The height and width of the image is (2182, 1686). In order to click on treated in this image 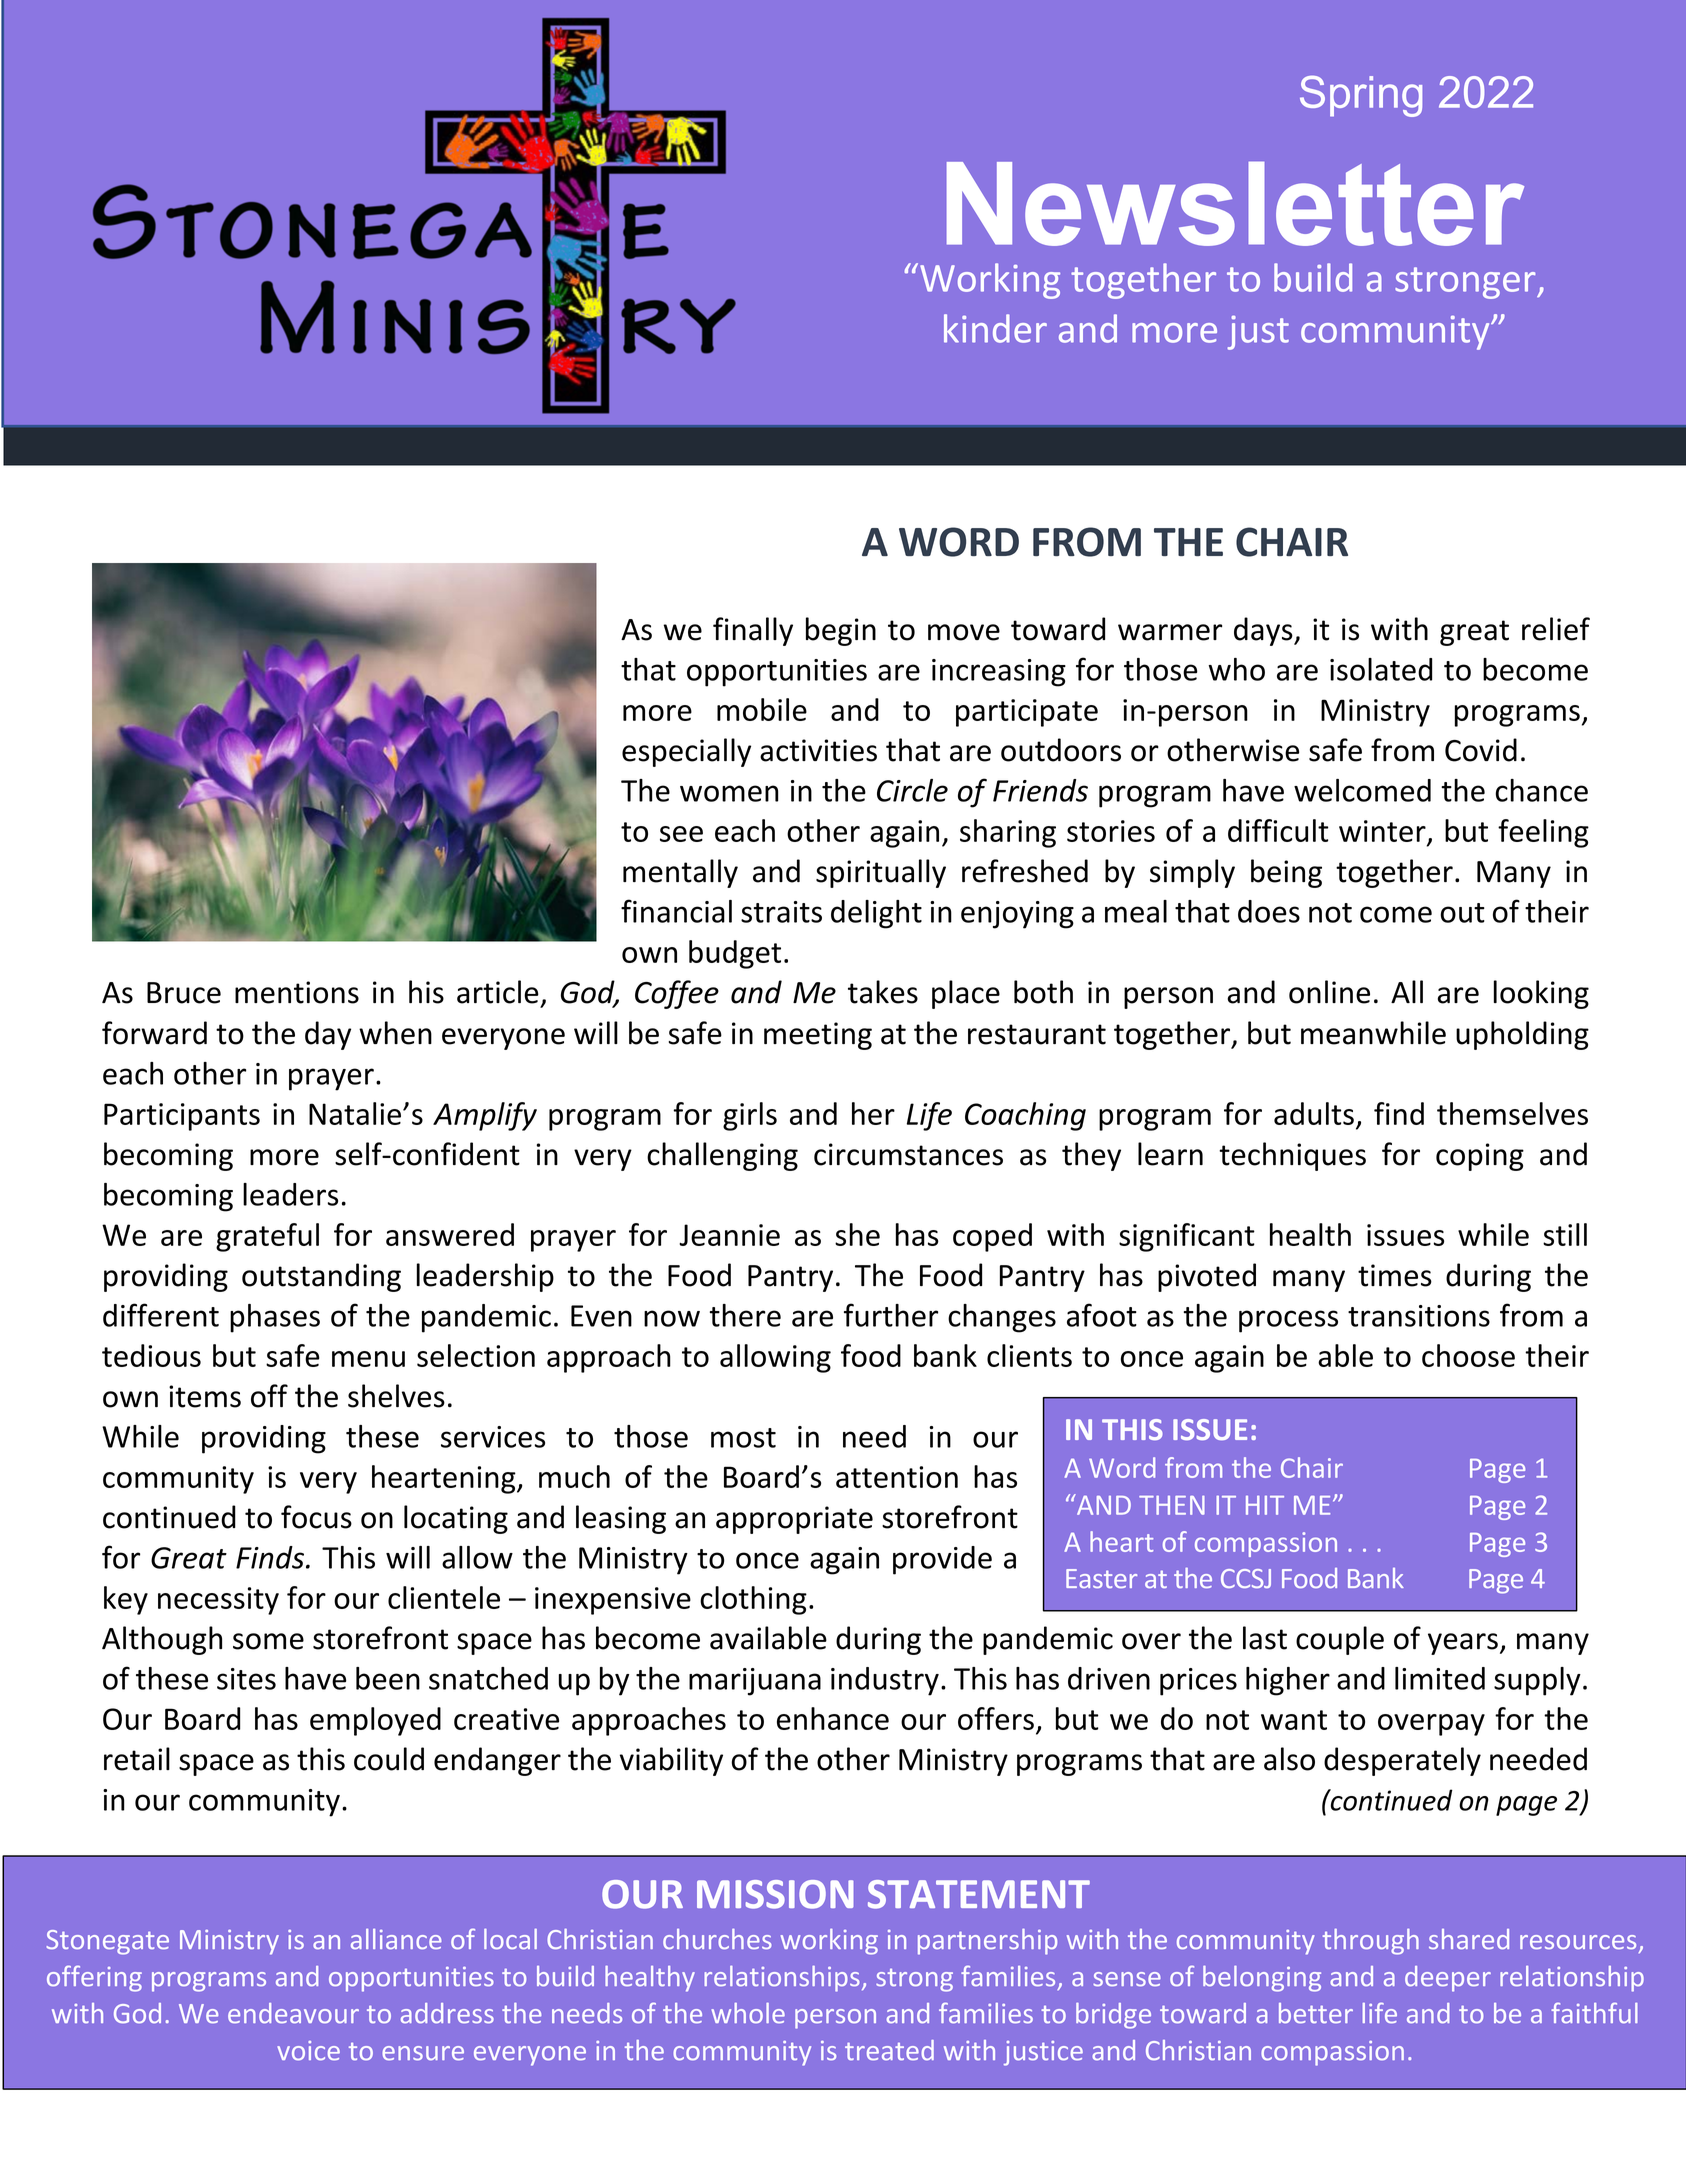, I will do `click(889, 2050)`.
